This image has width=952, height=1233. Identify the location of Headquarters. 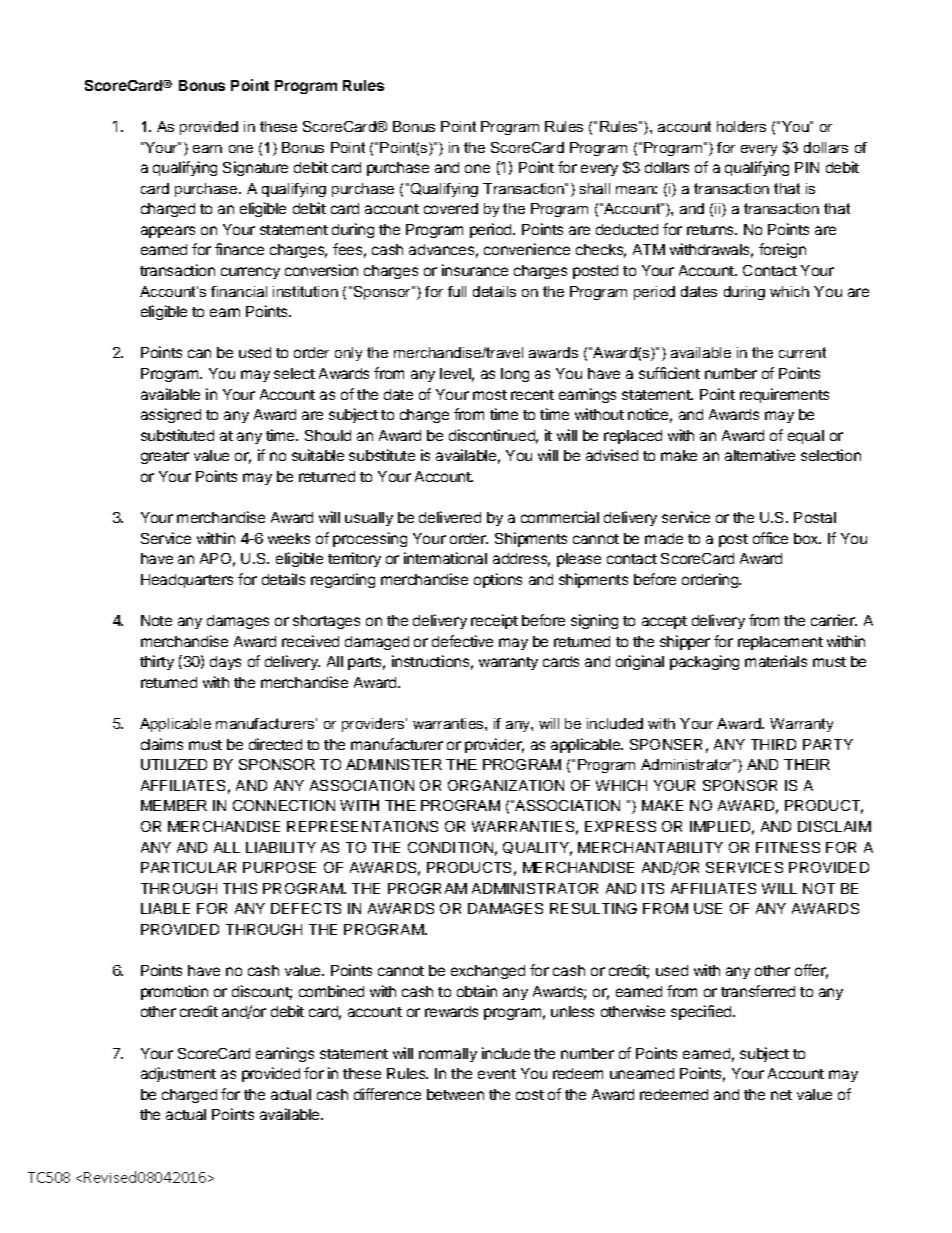
(187, 581).
